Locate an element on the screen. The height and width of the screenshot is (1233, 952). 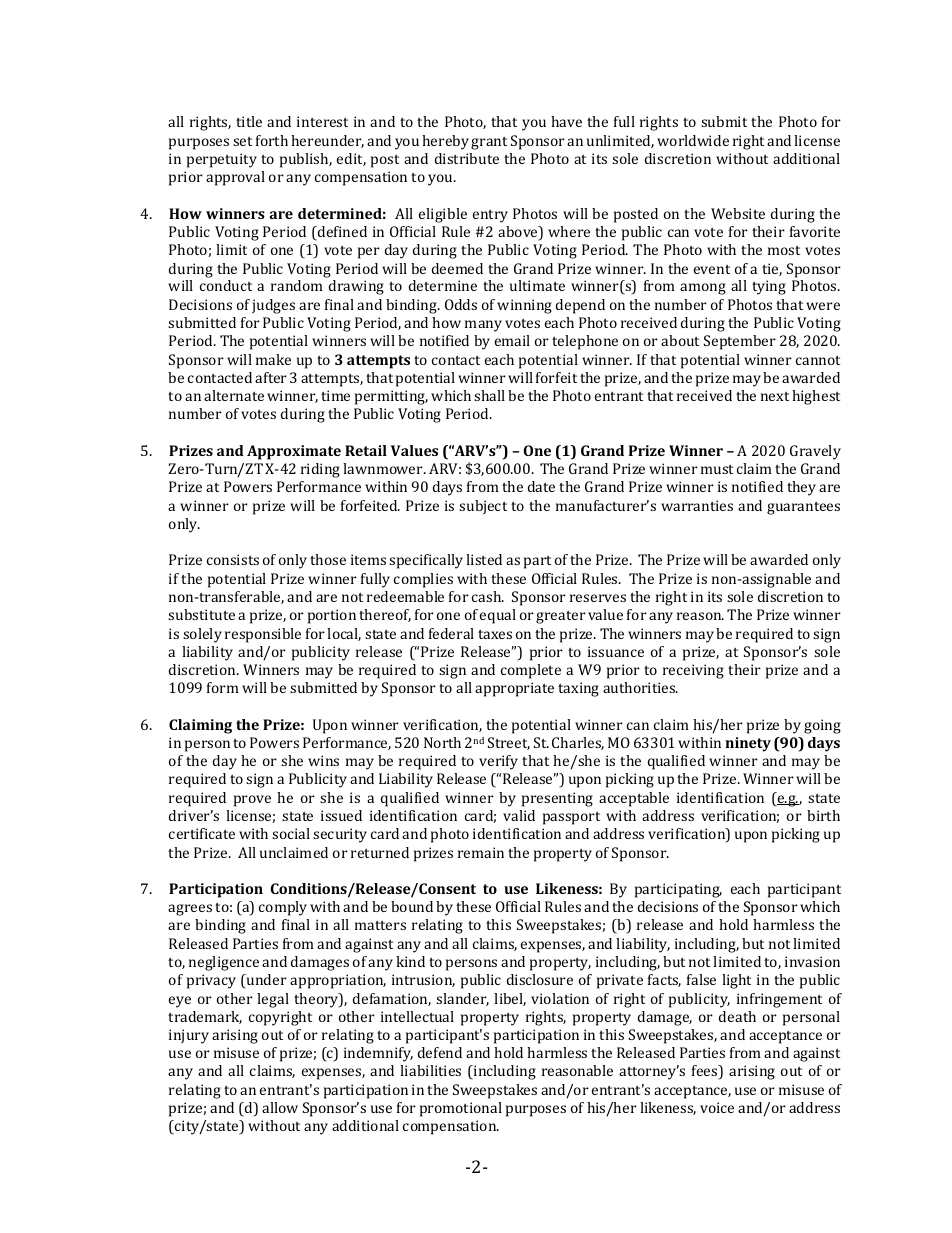
worldwide is located at coordinates (693, 140).
